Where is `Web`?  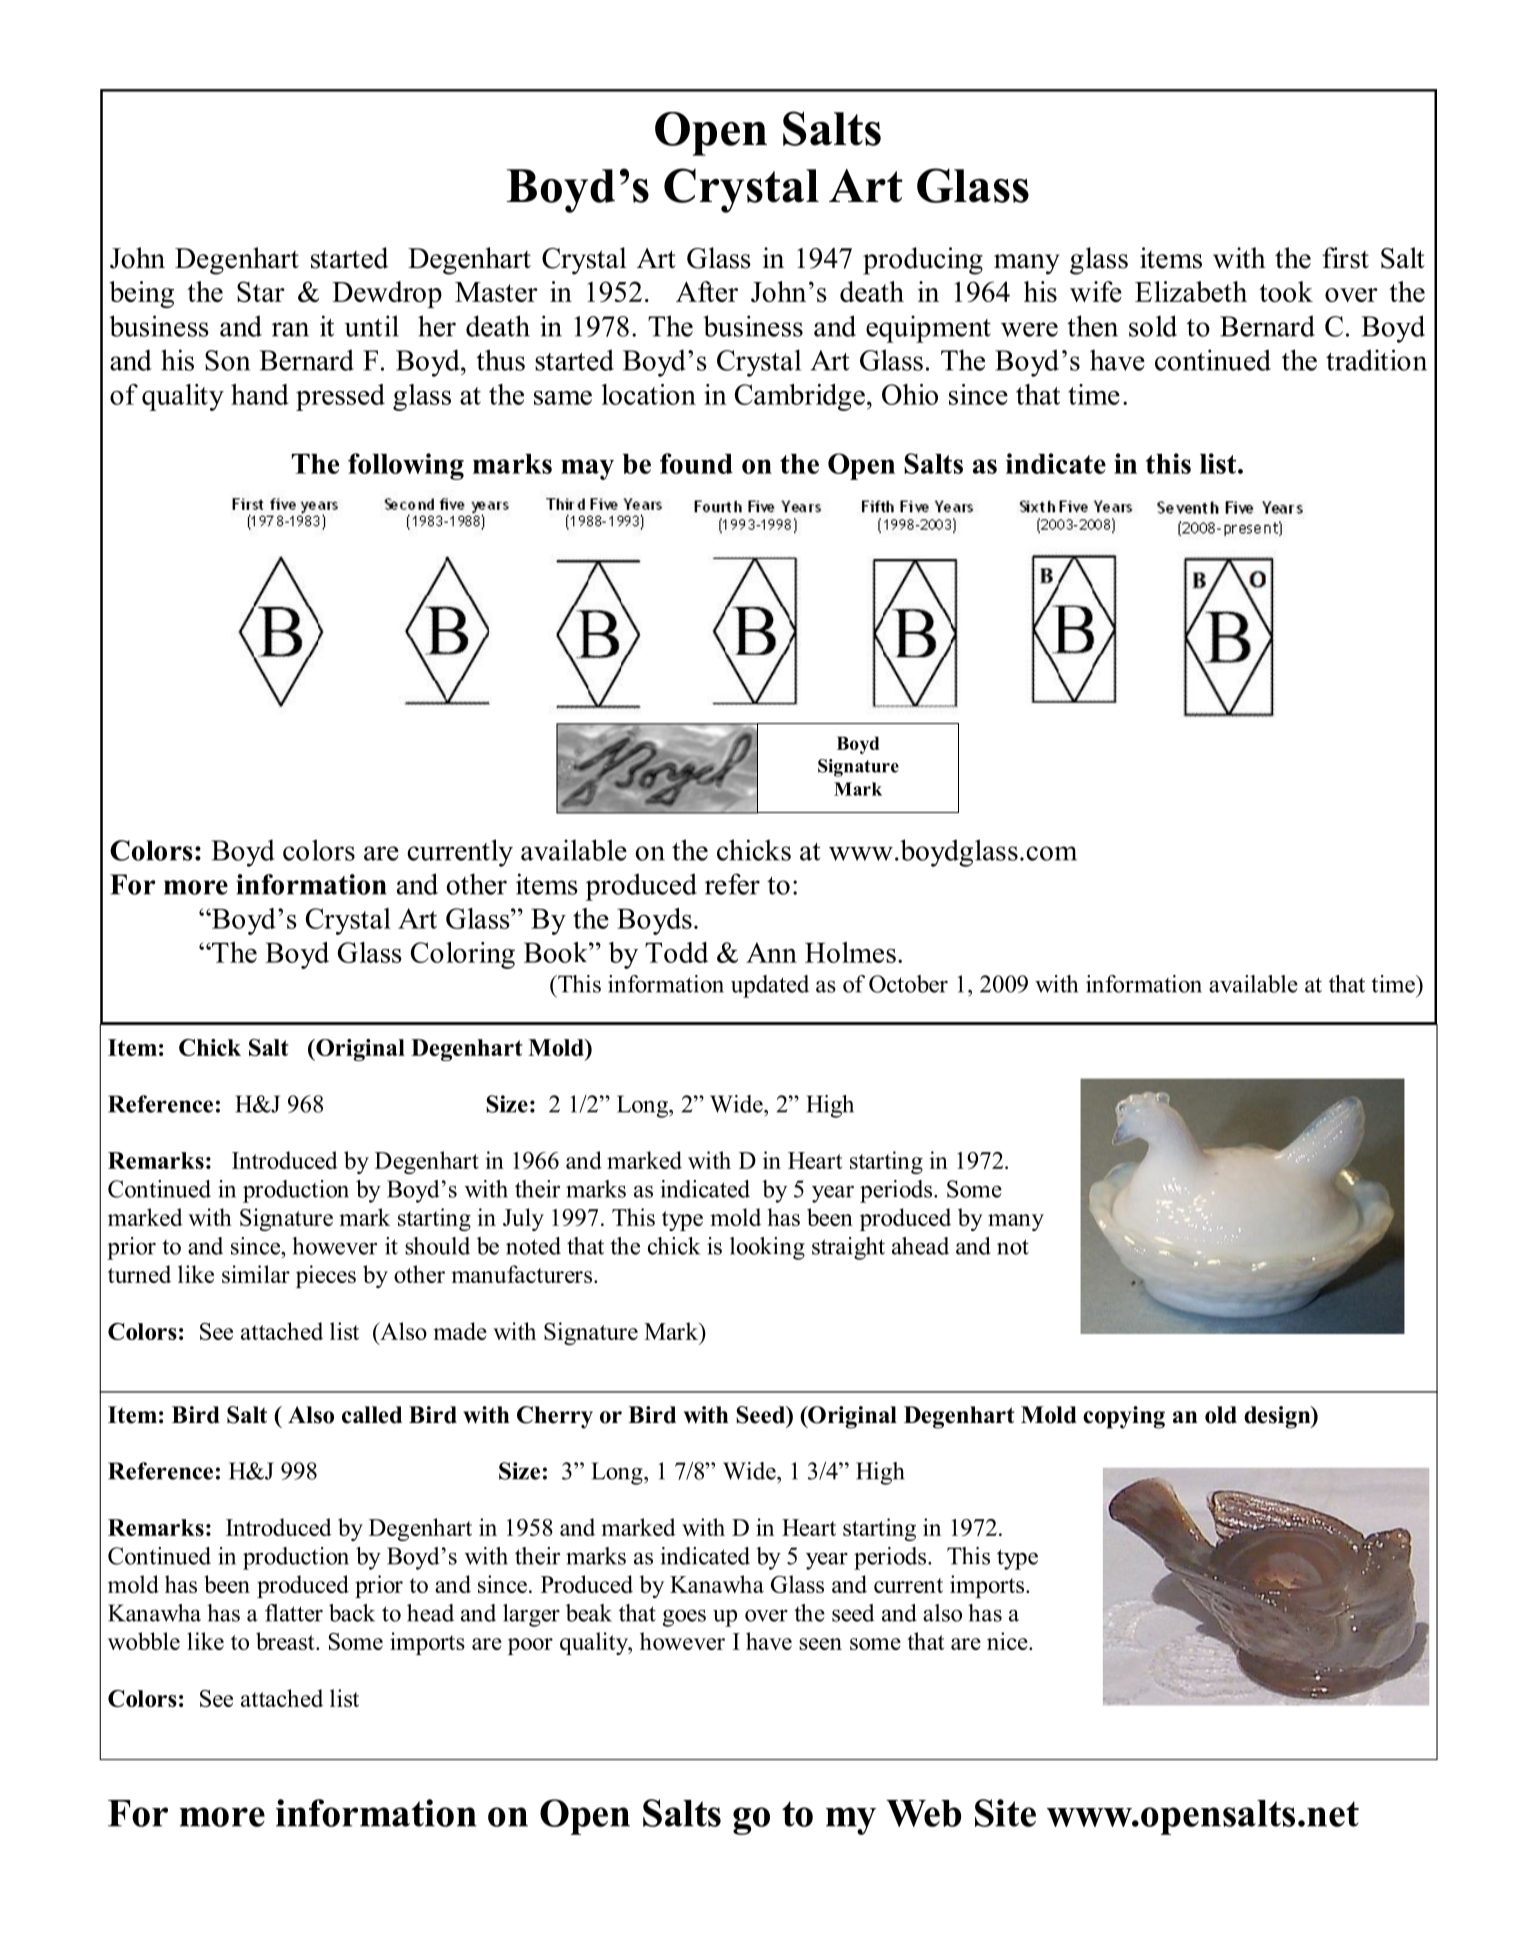 Web is located at coordinates (923, 1813).
